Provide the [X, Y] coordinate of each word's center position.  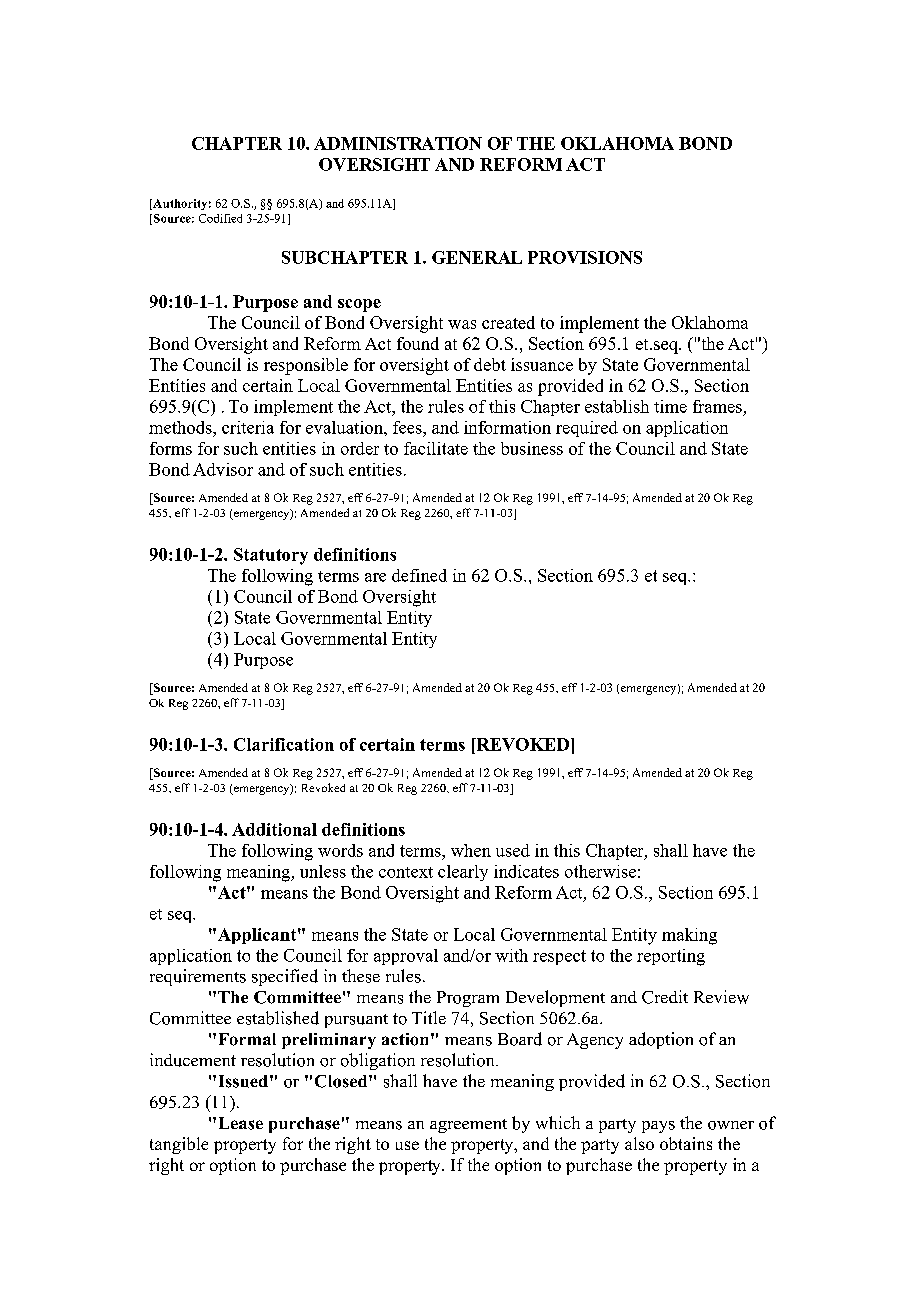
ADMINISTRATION [398, 143]
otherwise [600, 871]
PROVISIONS [585, 257]
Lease [241, 1123]
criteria [248, 427]
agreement [468, 1126]
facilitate [436, 448]
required [587, 429]
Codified [220, 218]
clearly [463, 873]
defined [419, 575]
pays [658, 1127]
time [670, 406]
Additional [274, 829]
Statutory [271, 556]
